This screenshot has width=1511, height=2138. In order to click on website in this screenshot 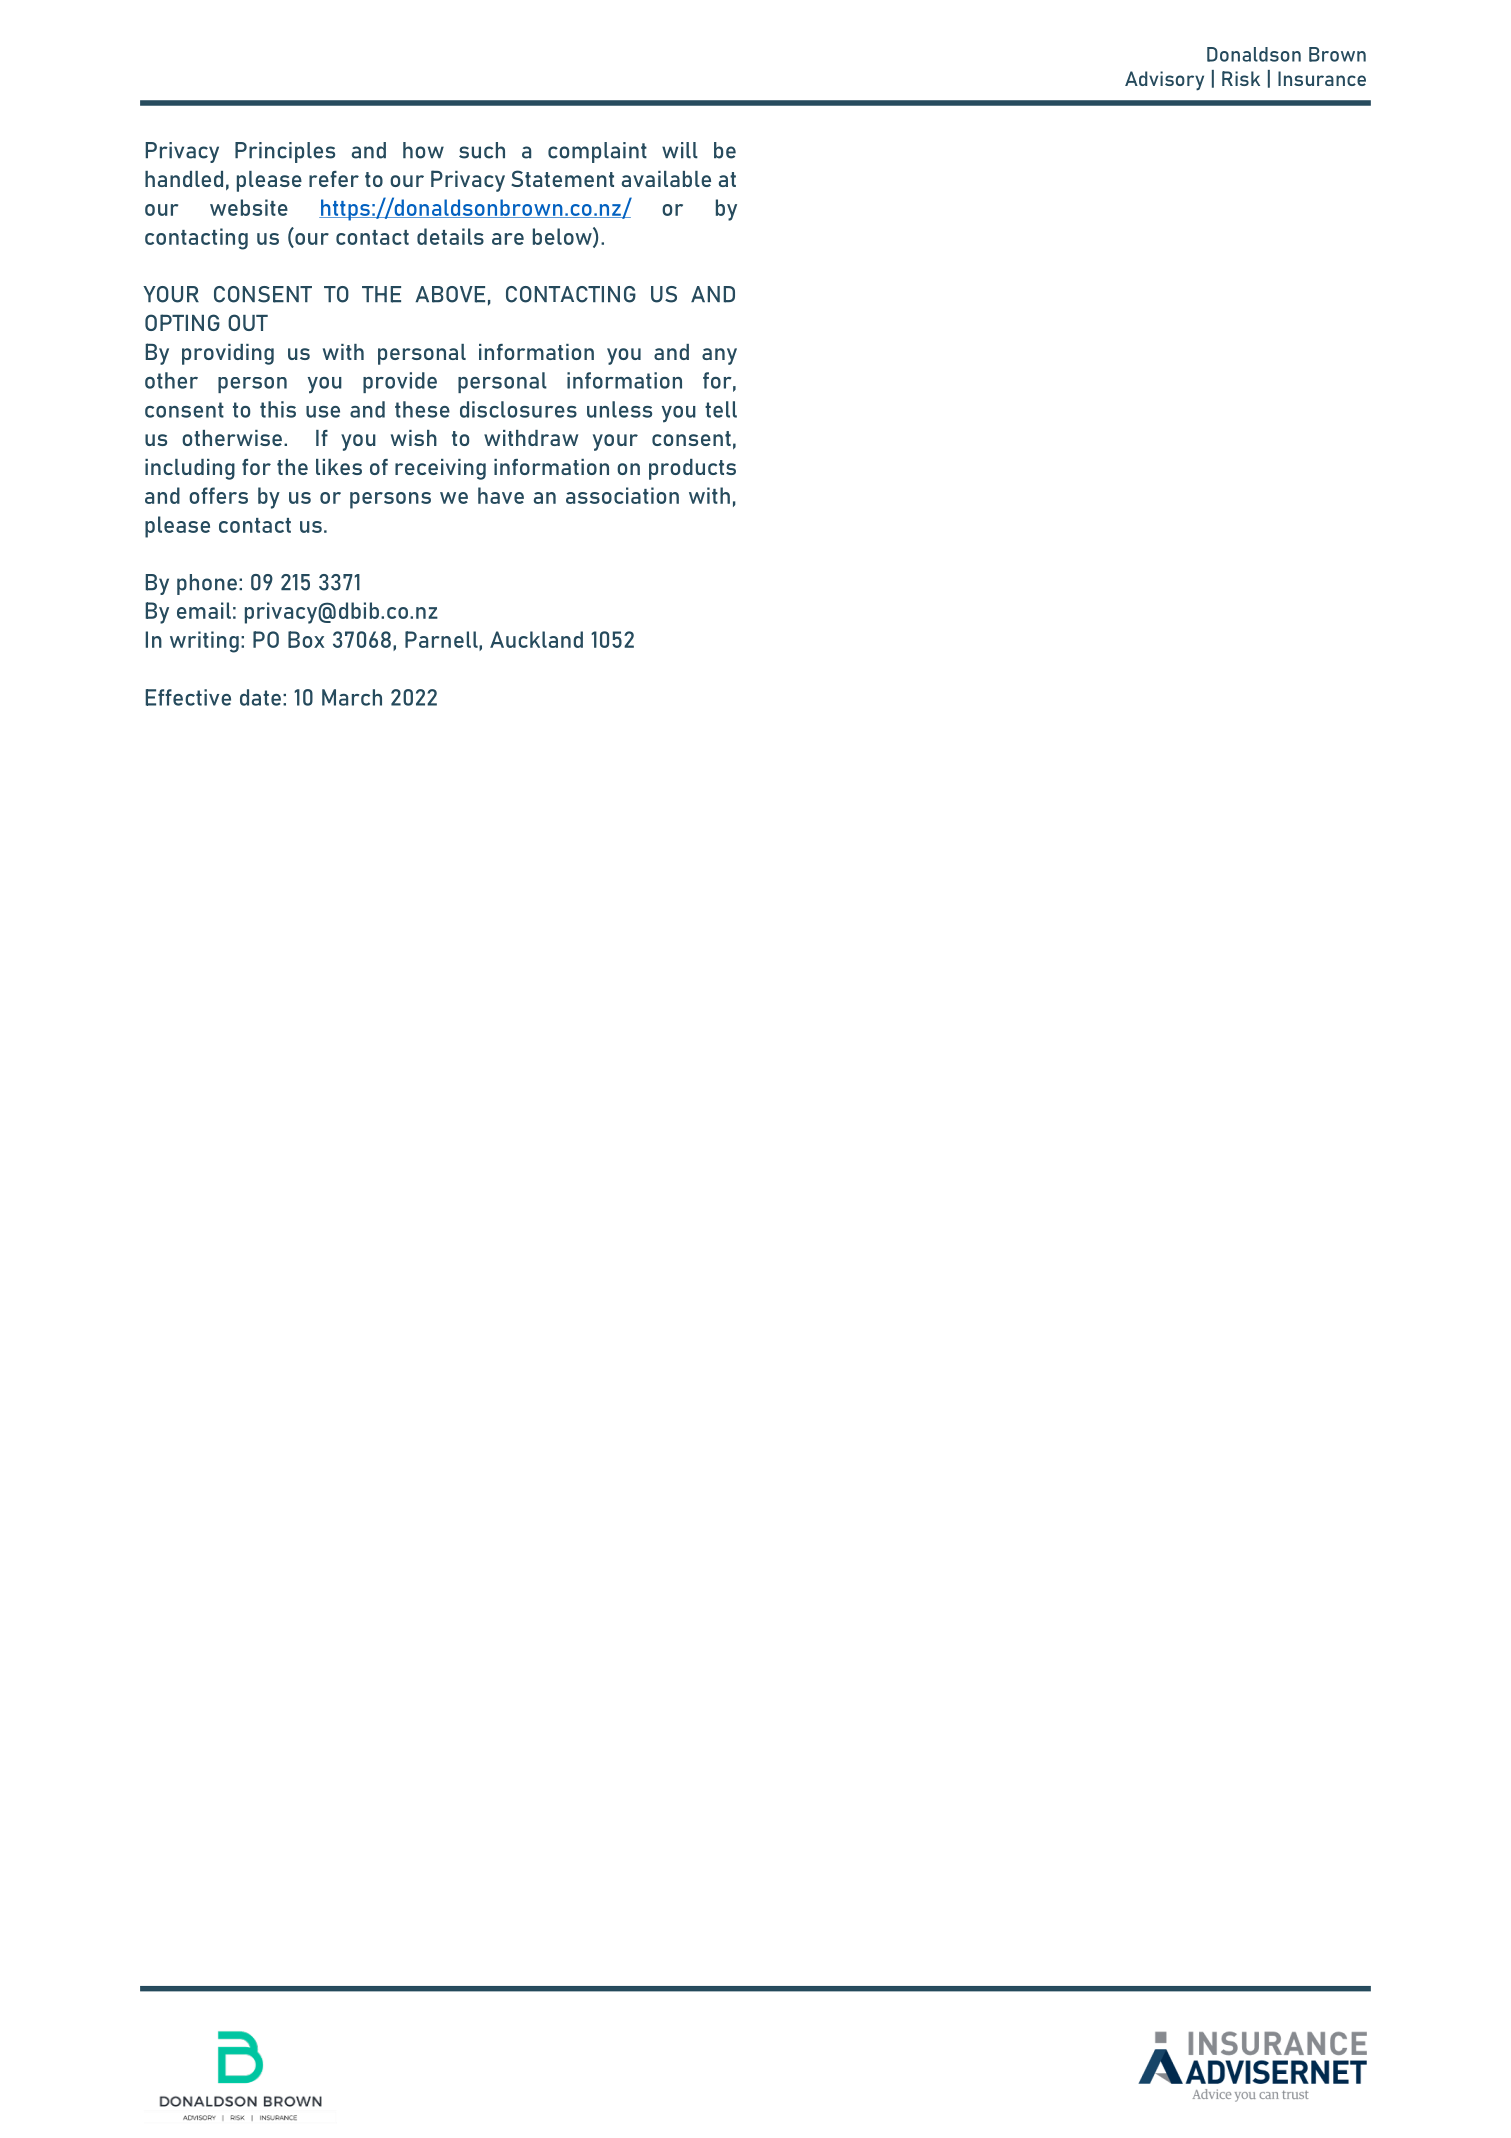, I will do `click(249, 207)`.
